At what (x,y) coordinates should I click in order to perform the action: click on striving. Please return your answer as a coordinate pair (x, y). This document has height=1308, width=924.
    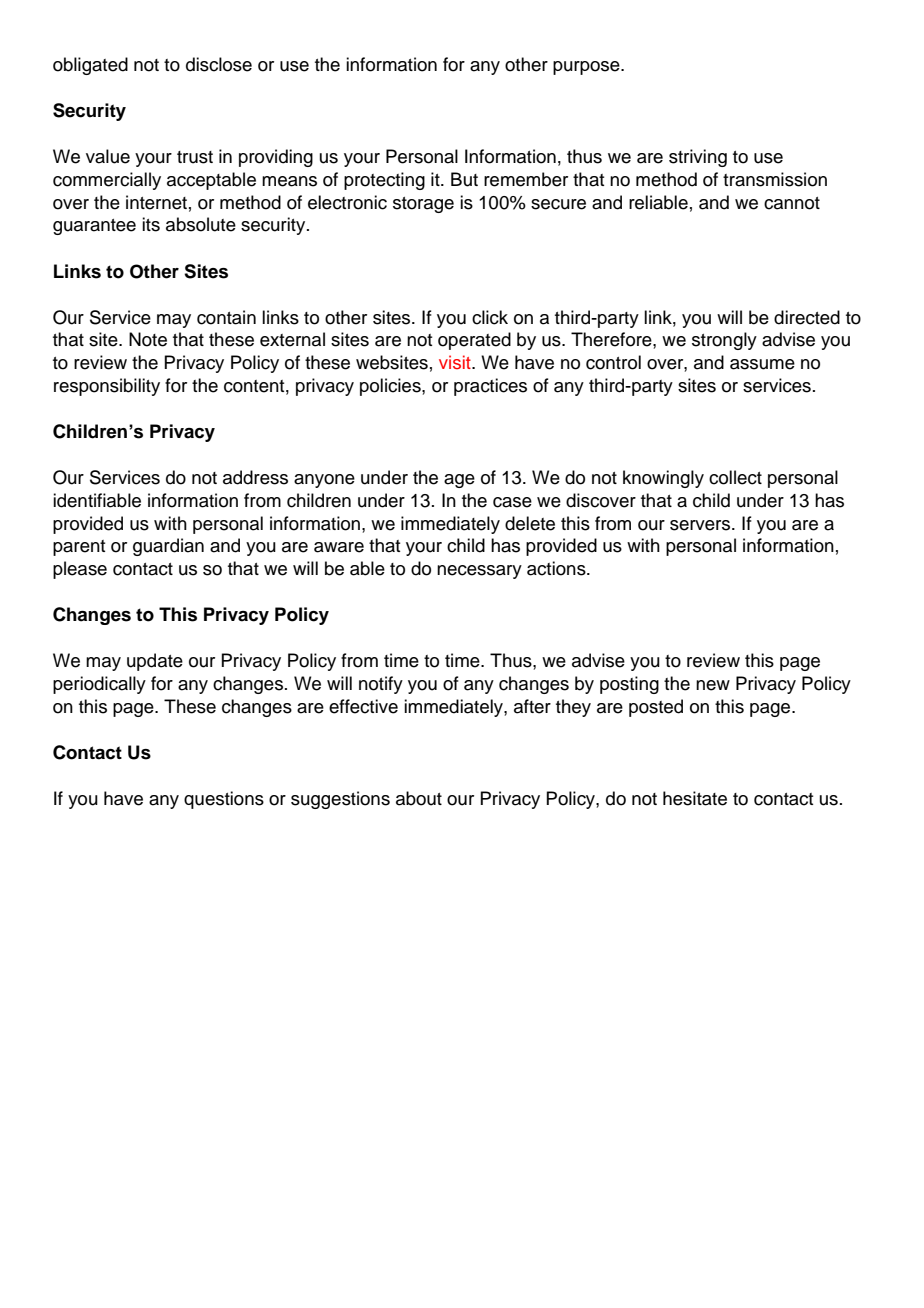
    Looking at the image, I should click on (698, 158).
